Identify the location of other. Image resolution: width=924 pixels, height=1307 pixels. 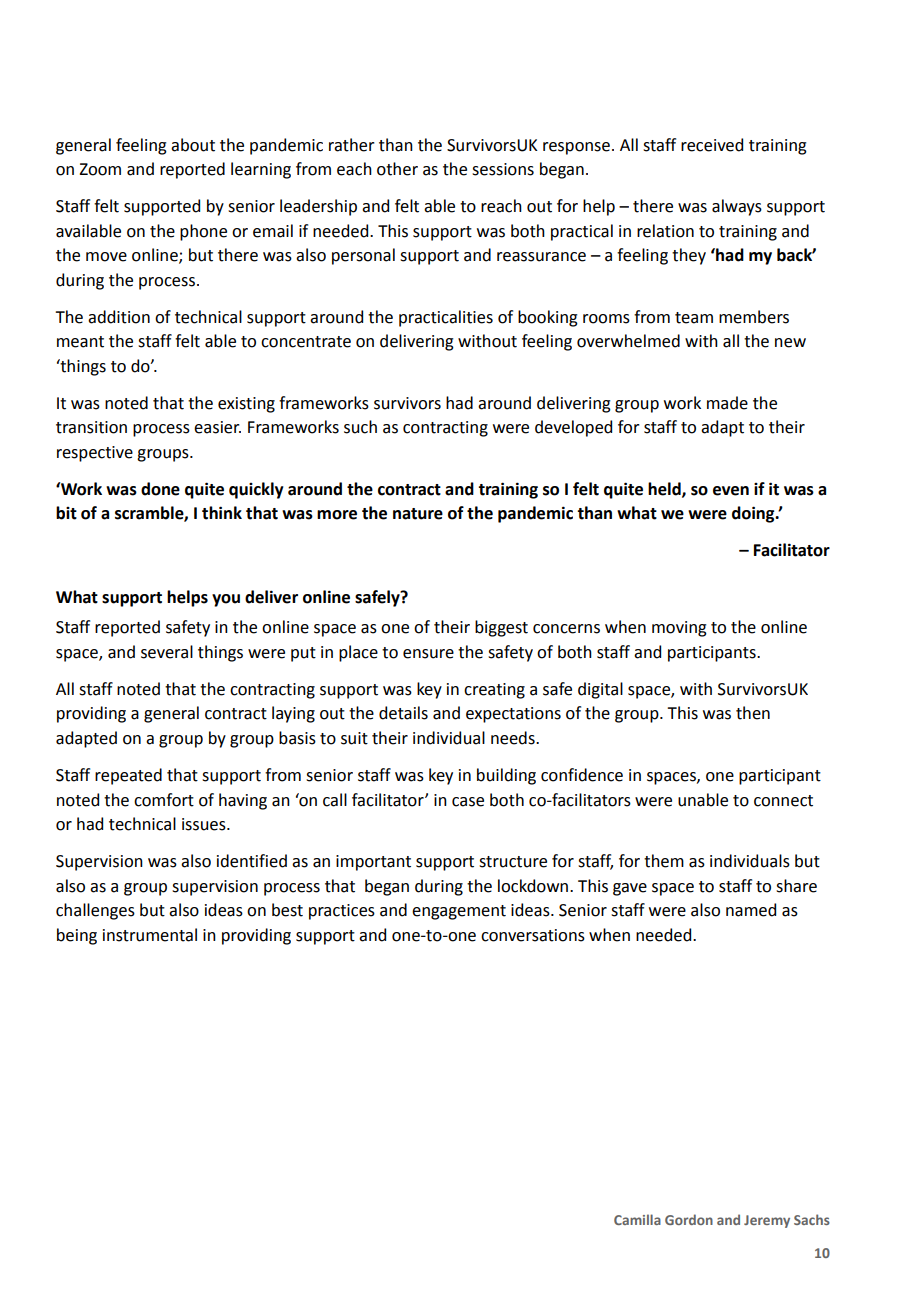
(397, 169).
